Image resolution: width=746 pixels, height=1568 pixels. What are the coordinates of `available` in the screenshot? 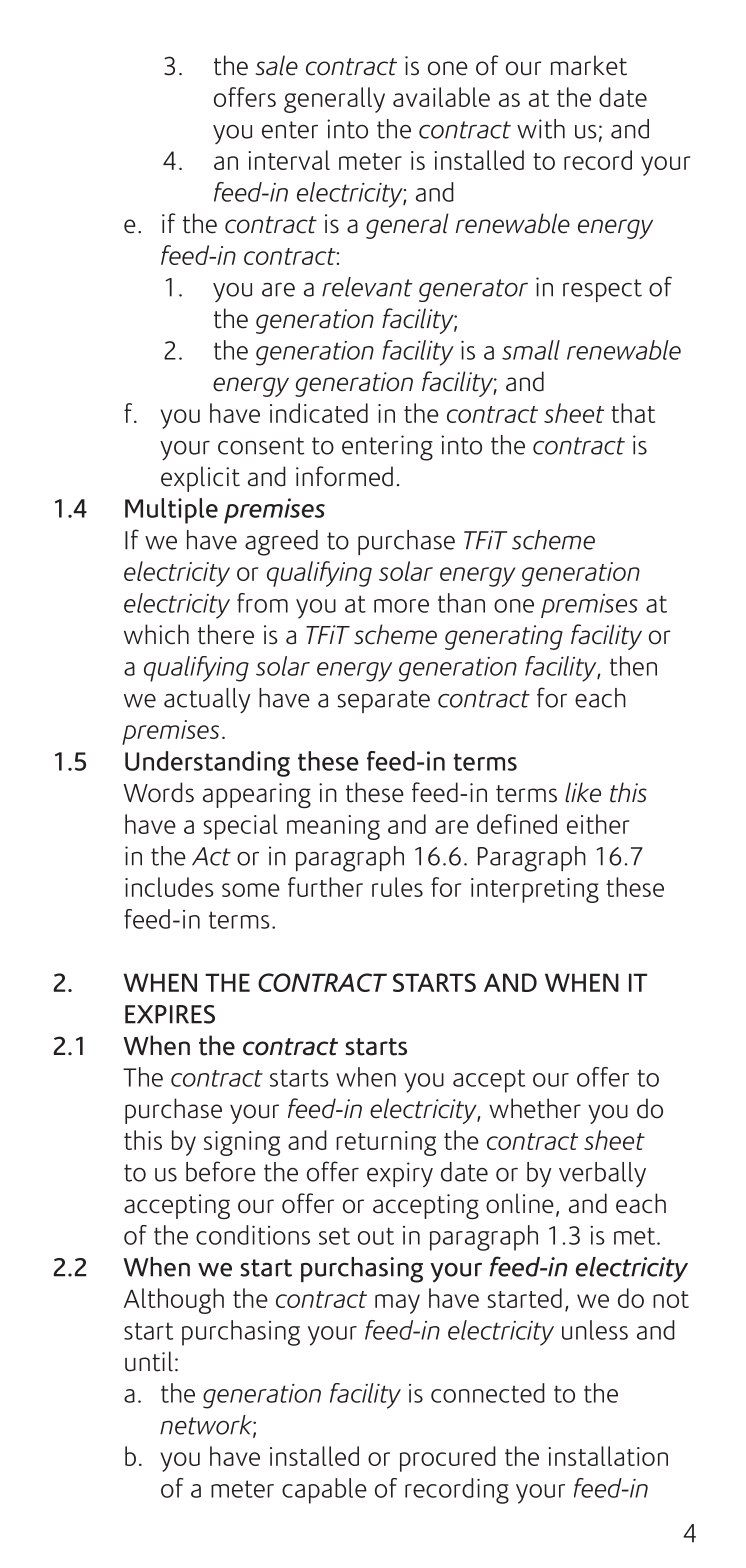 It's located at (441, 97).
